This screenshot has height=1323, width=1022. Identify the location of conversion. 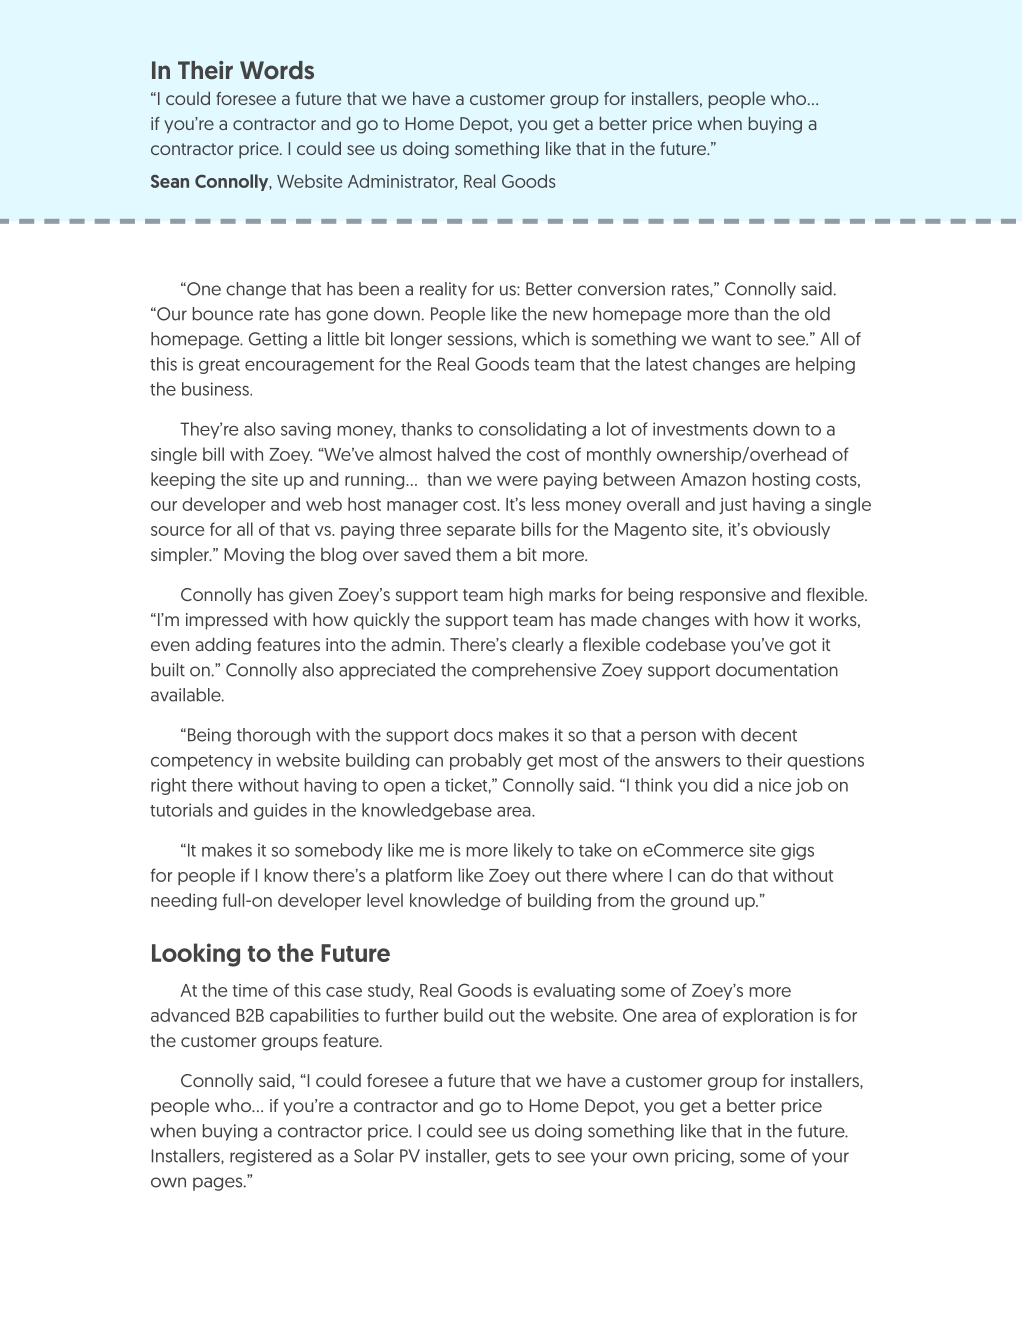
(621, 289).
